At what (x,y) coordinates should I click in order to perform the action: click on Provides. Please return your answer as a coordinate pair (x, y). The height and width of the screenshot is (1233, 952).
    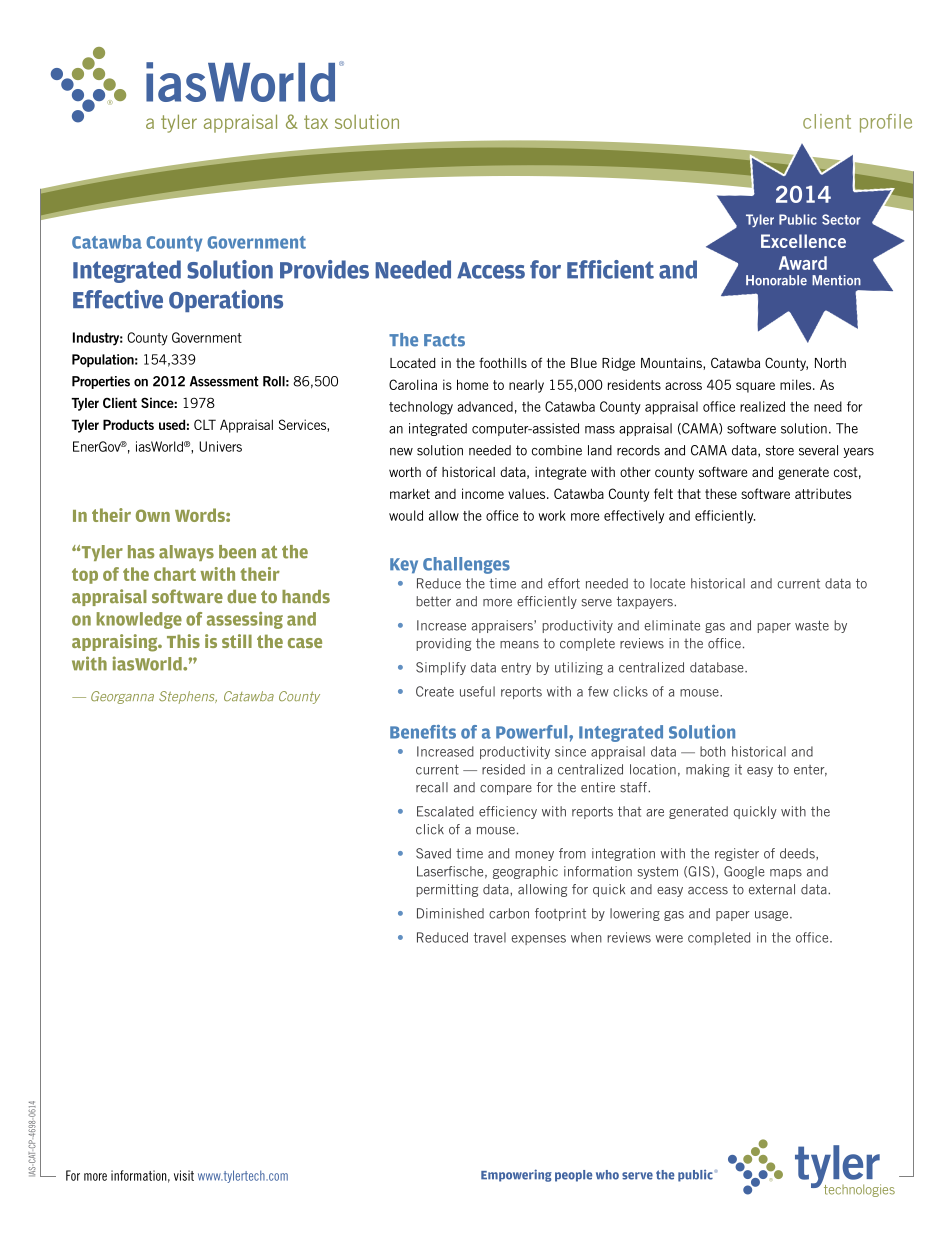
    Looking at the image, I should click on (324, 269).
